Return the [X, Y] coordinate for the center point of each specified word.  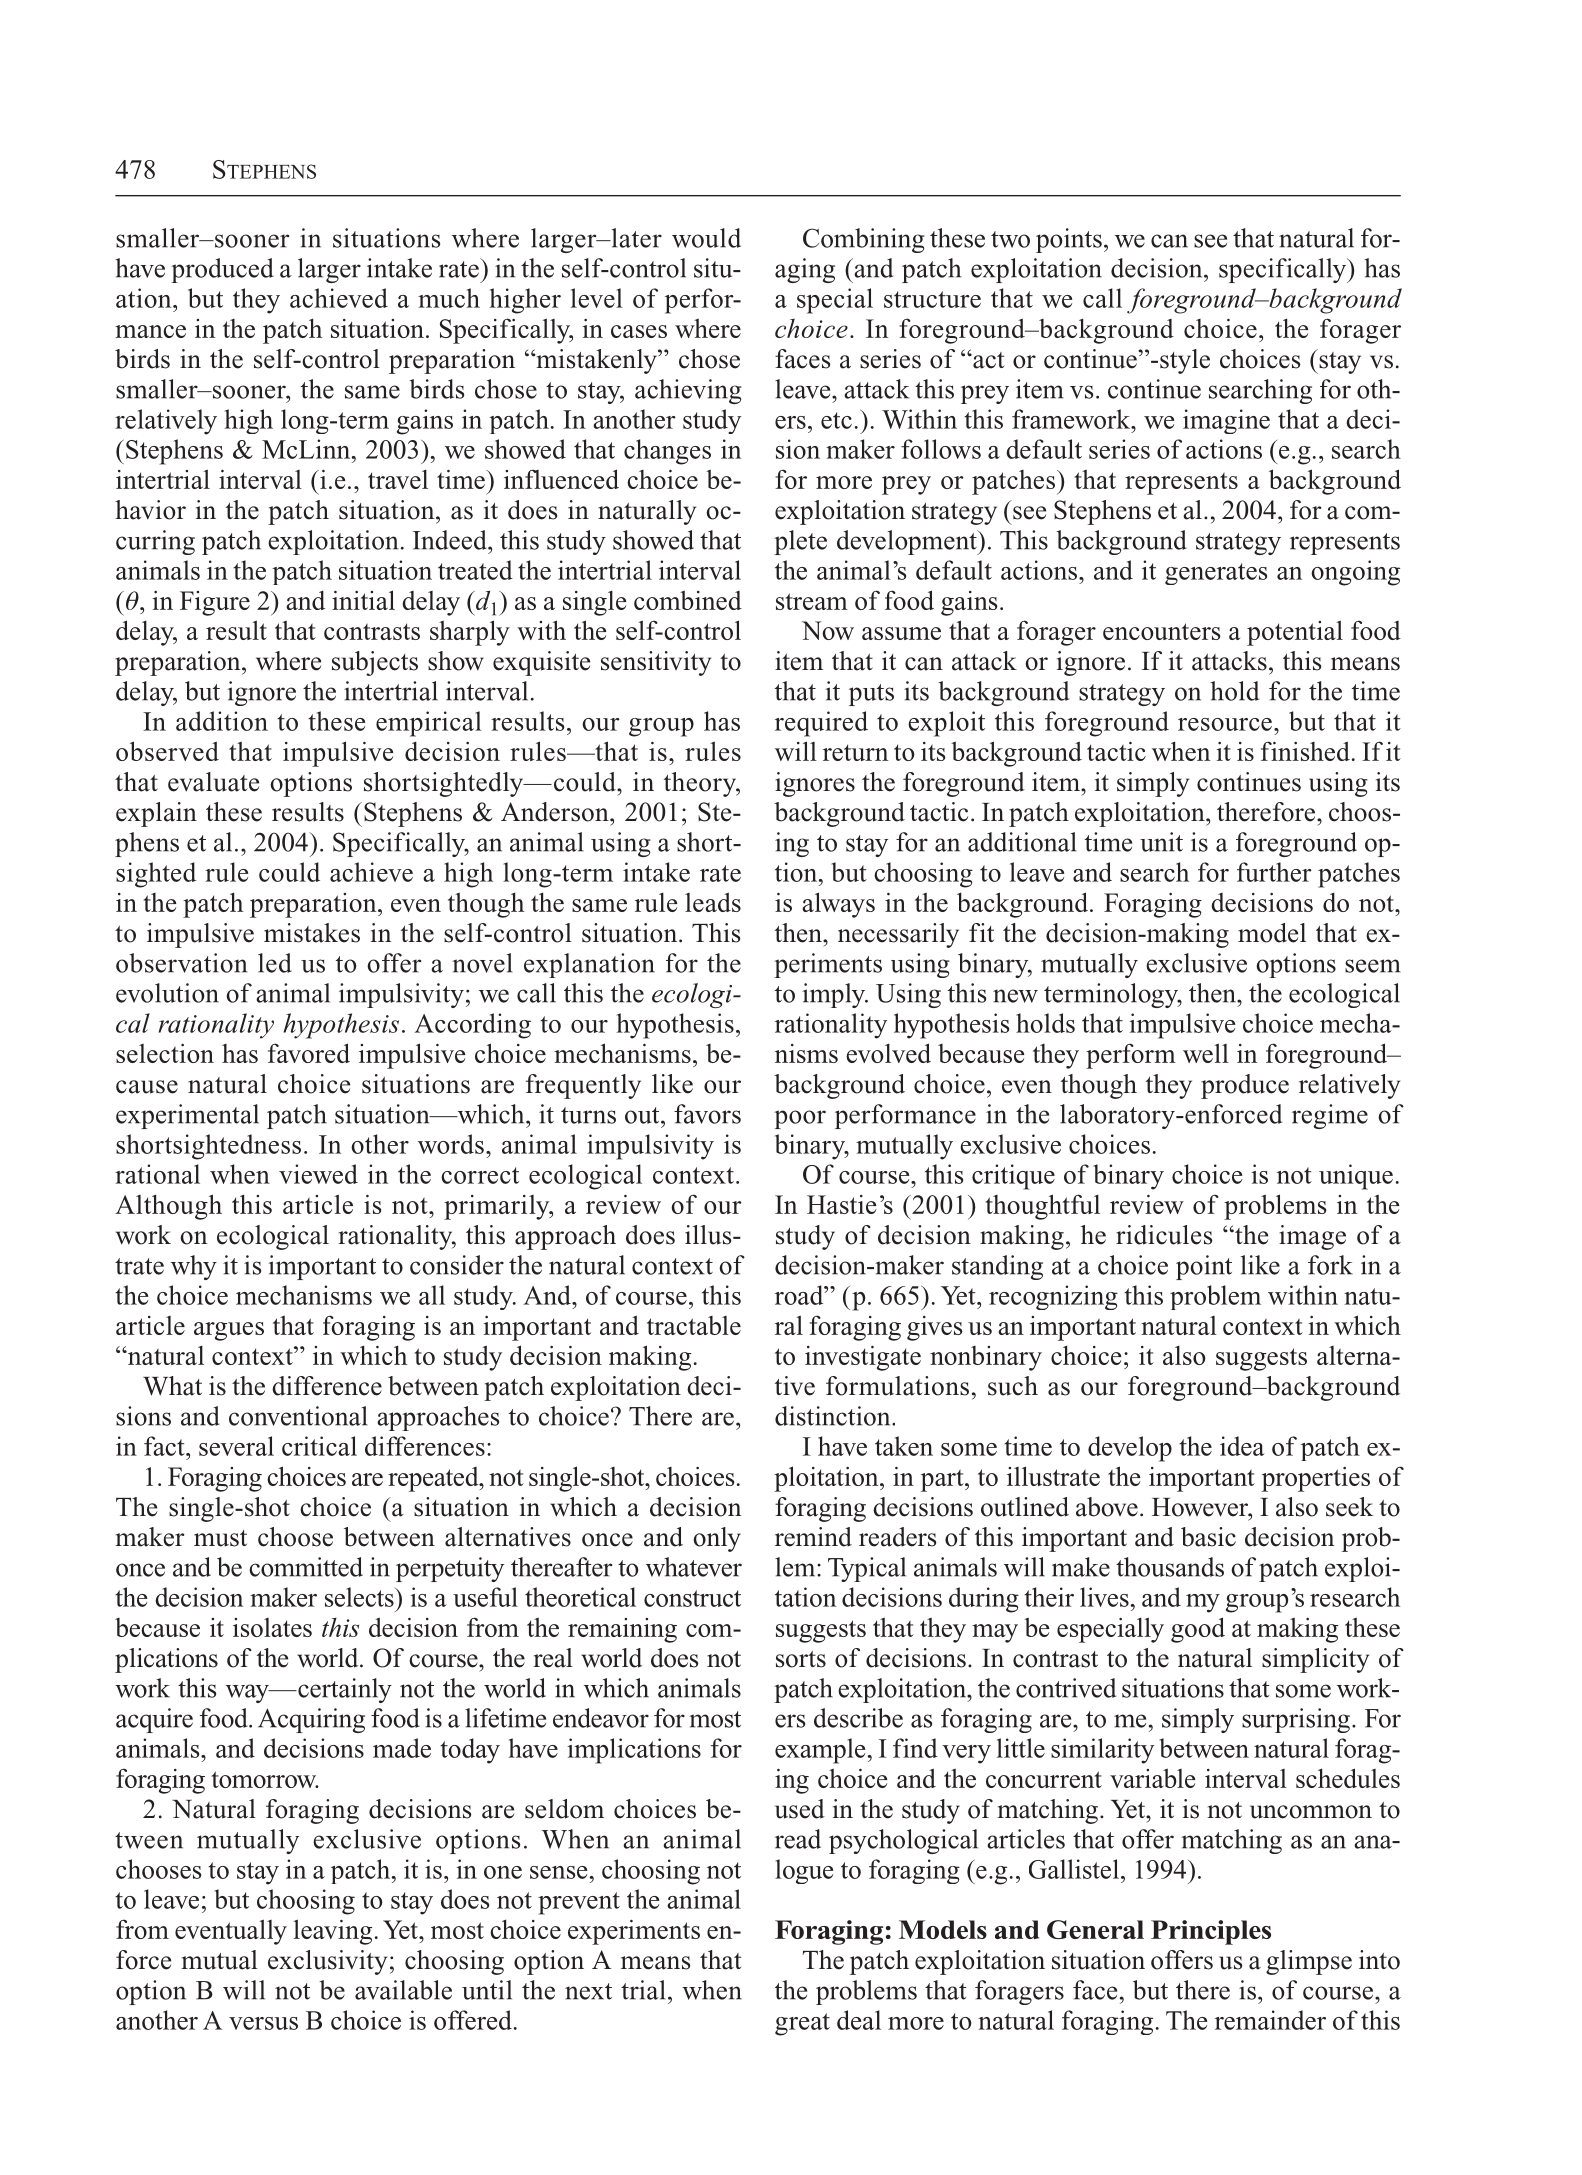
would [706, 238]
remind [813, 1537]
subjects [375, 663]
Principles [1211, 1932]
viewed [318, 1174]
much [449, 298]
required [821, 724]
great [802, 2024]
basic [1208, 1537]
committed [306, 1567]
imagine [1226, 421]
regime [1330, 1116]
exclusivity [327, 1962]
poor [800, 1119]
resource [1225, 724]
